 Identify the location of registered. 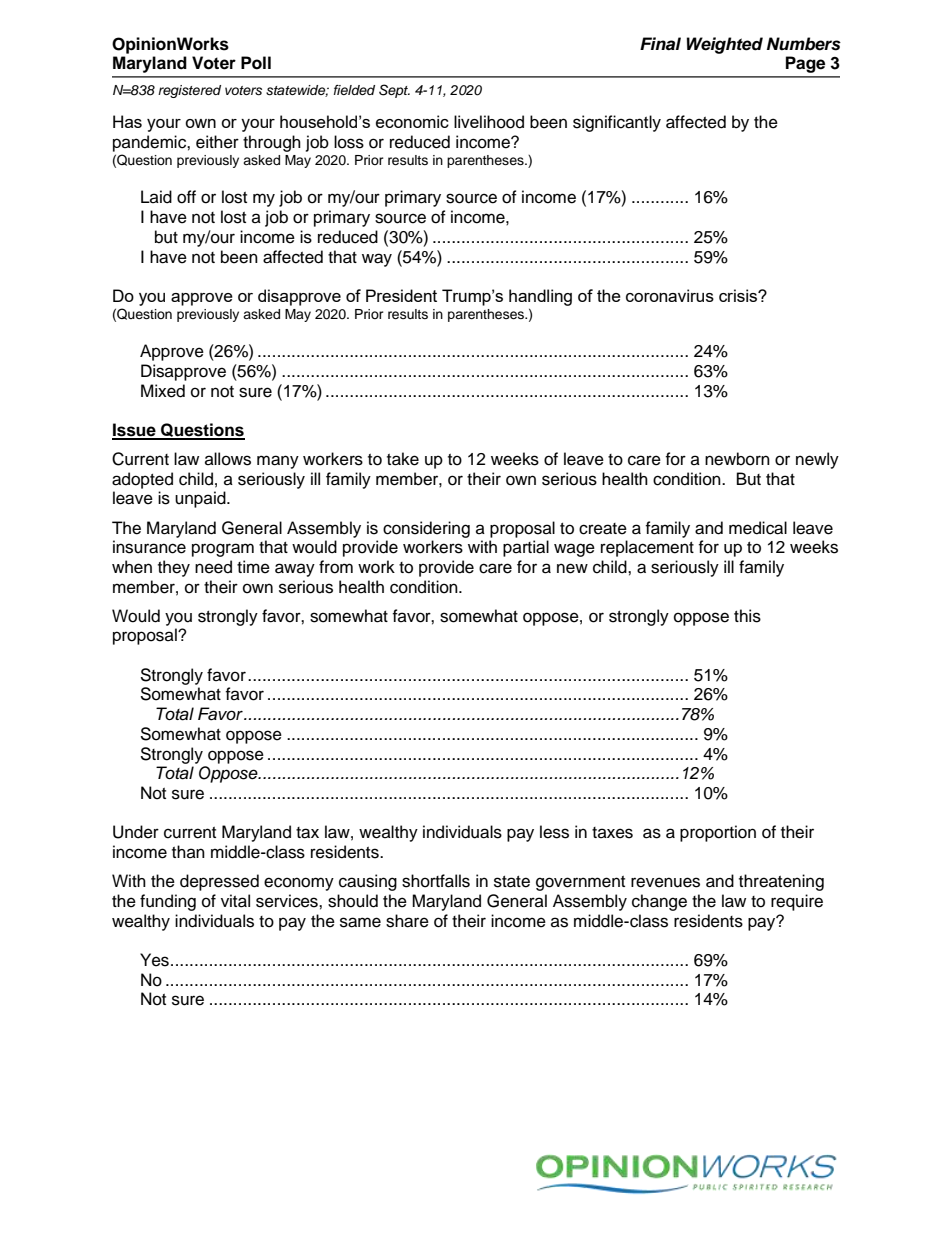
(189, 91).
